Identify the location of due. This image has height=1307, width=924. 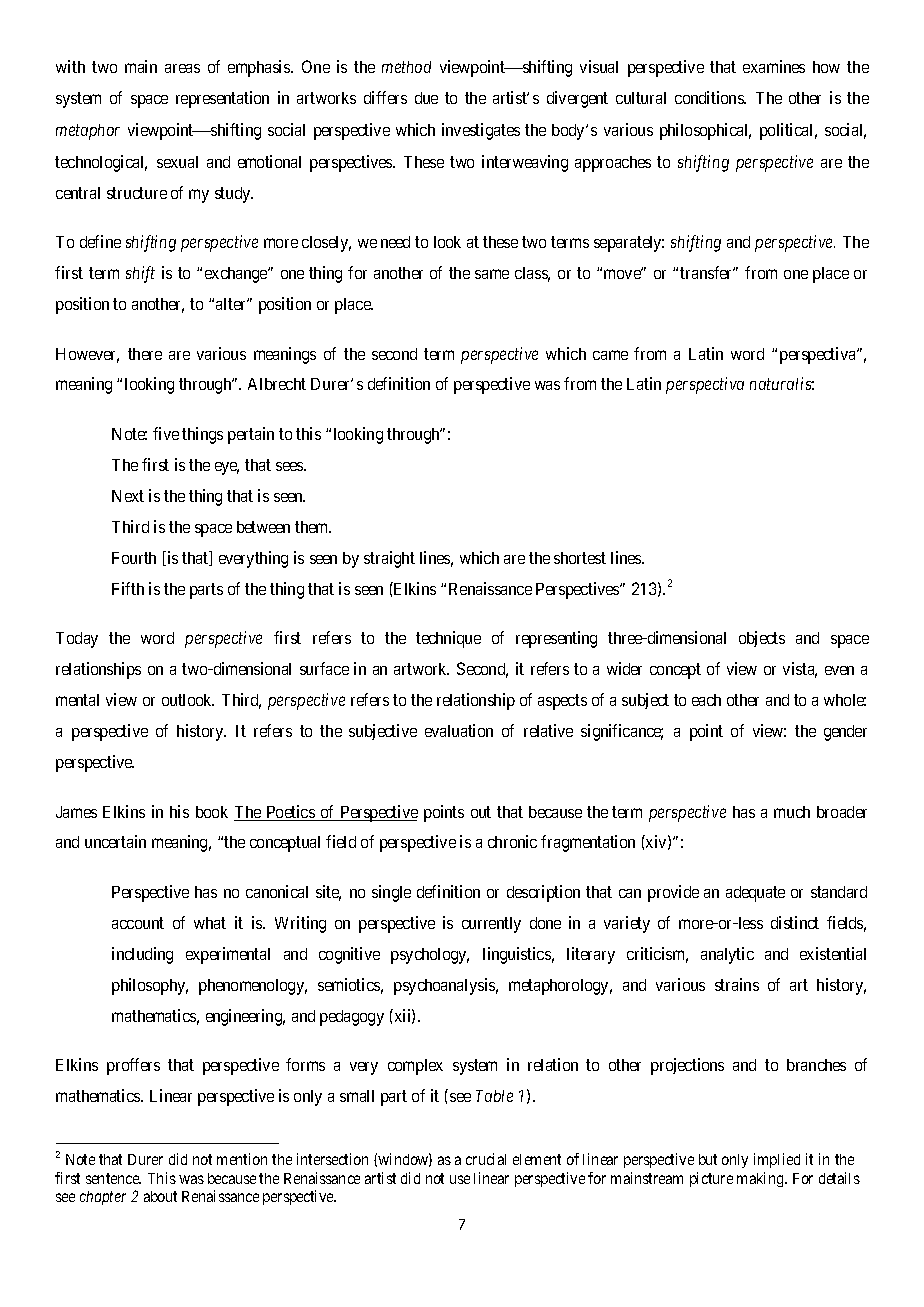
(426, 98).
